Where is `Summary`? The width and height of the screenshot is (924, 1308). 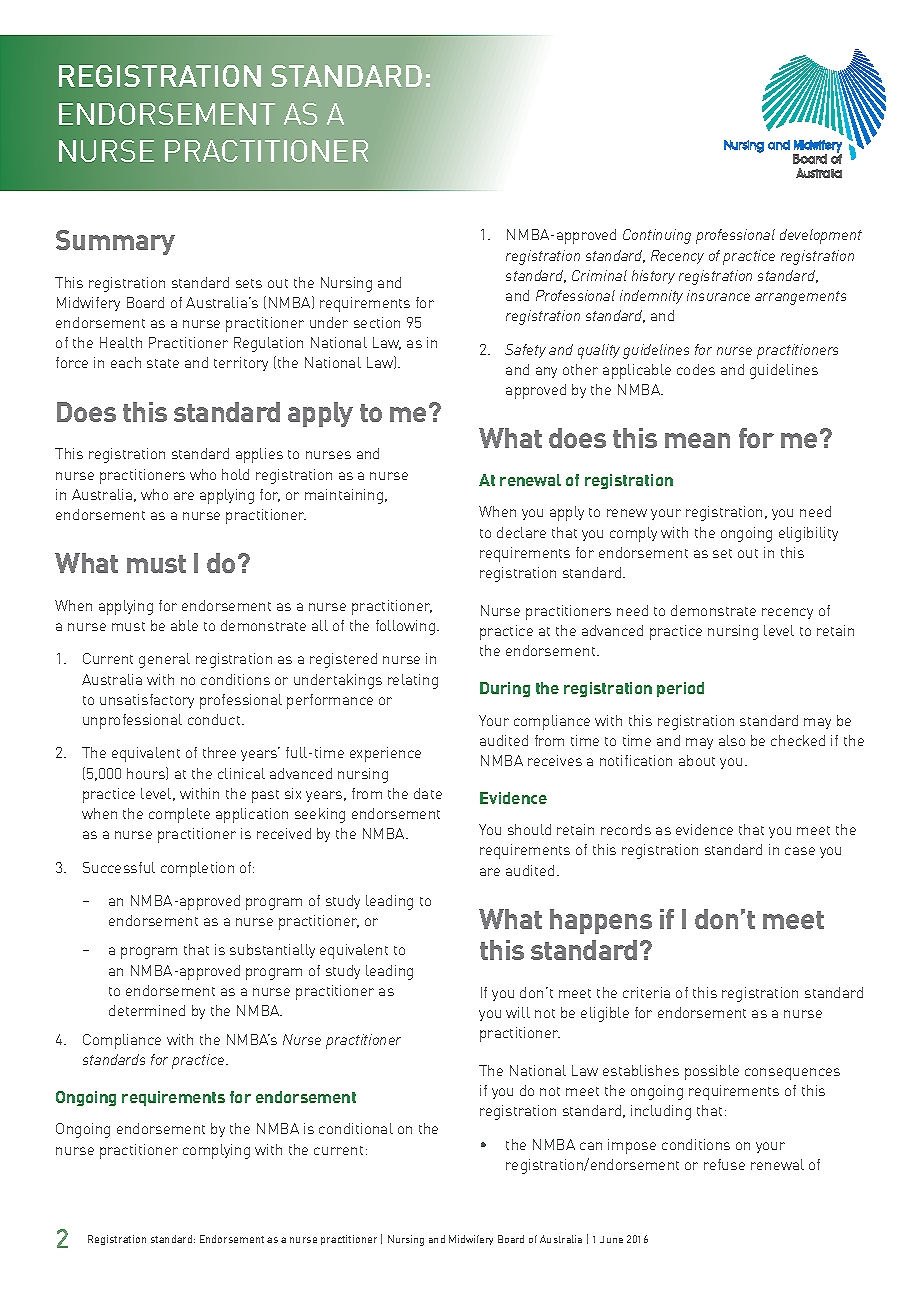 Summary is located at coordinates (115, 242).
